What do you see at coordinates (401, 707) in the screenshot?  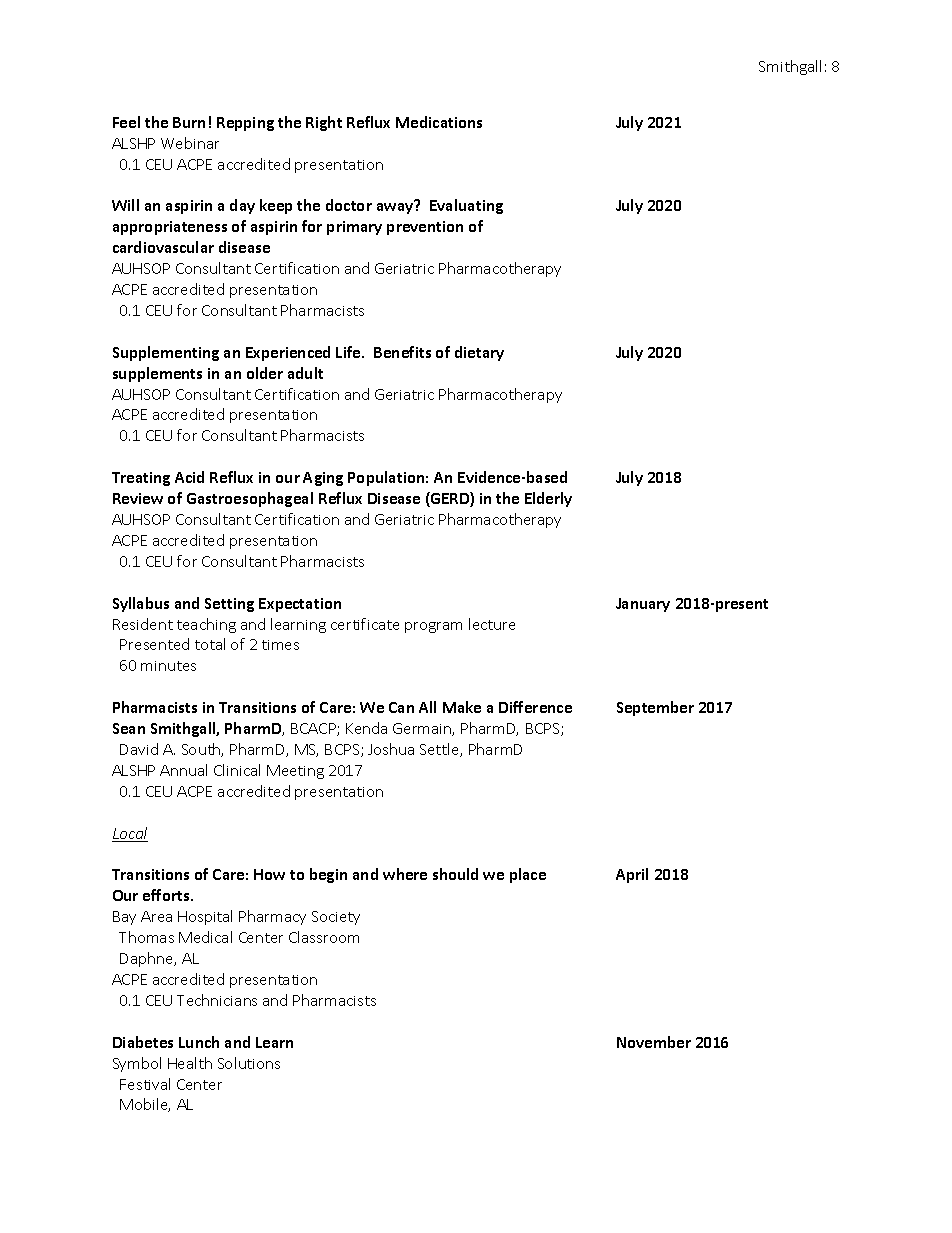 I see `Can` at bounding box center [401, 707].
